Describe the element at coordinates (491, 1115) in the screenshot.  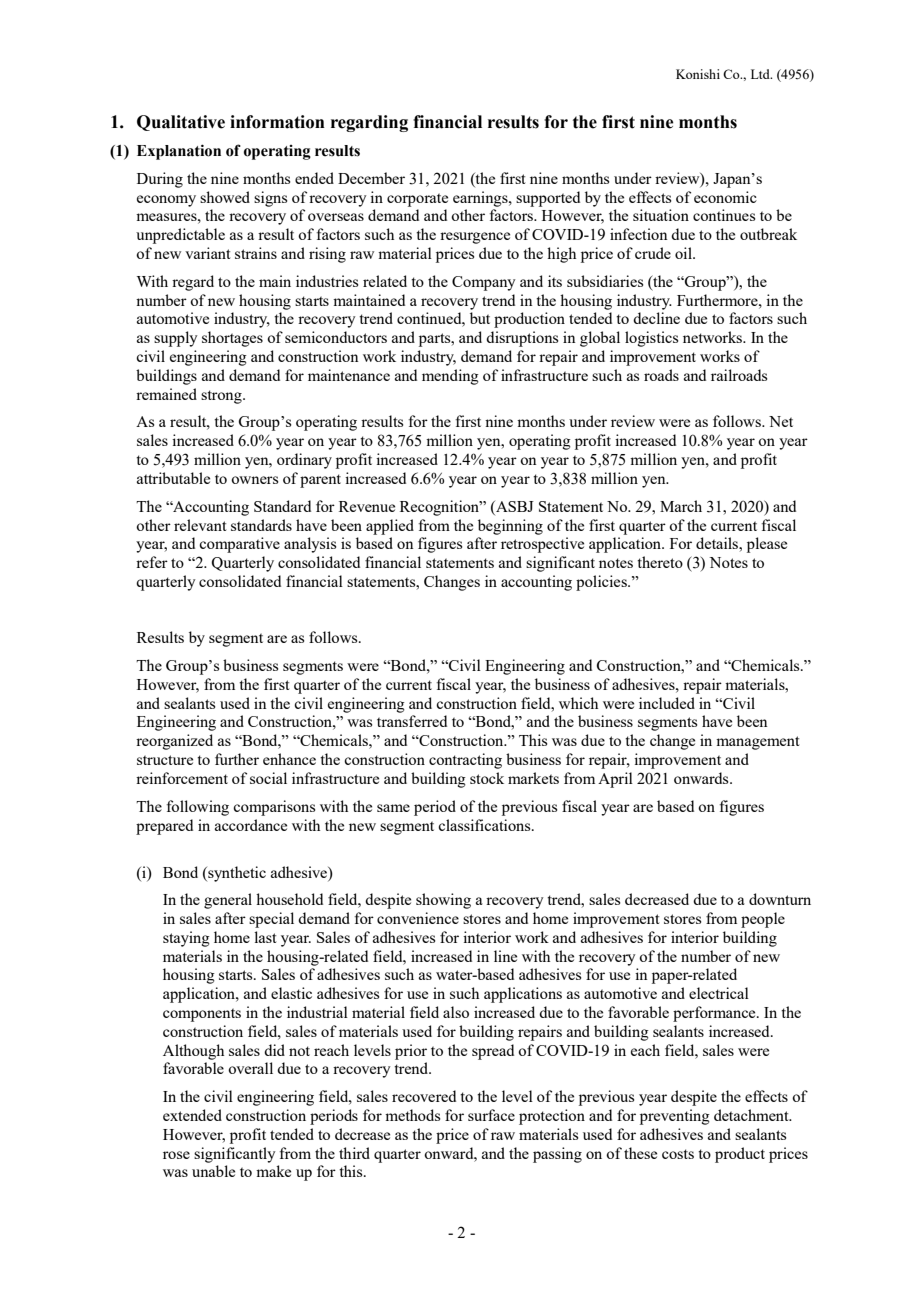
I see `surface` at that location.
